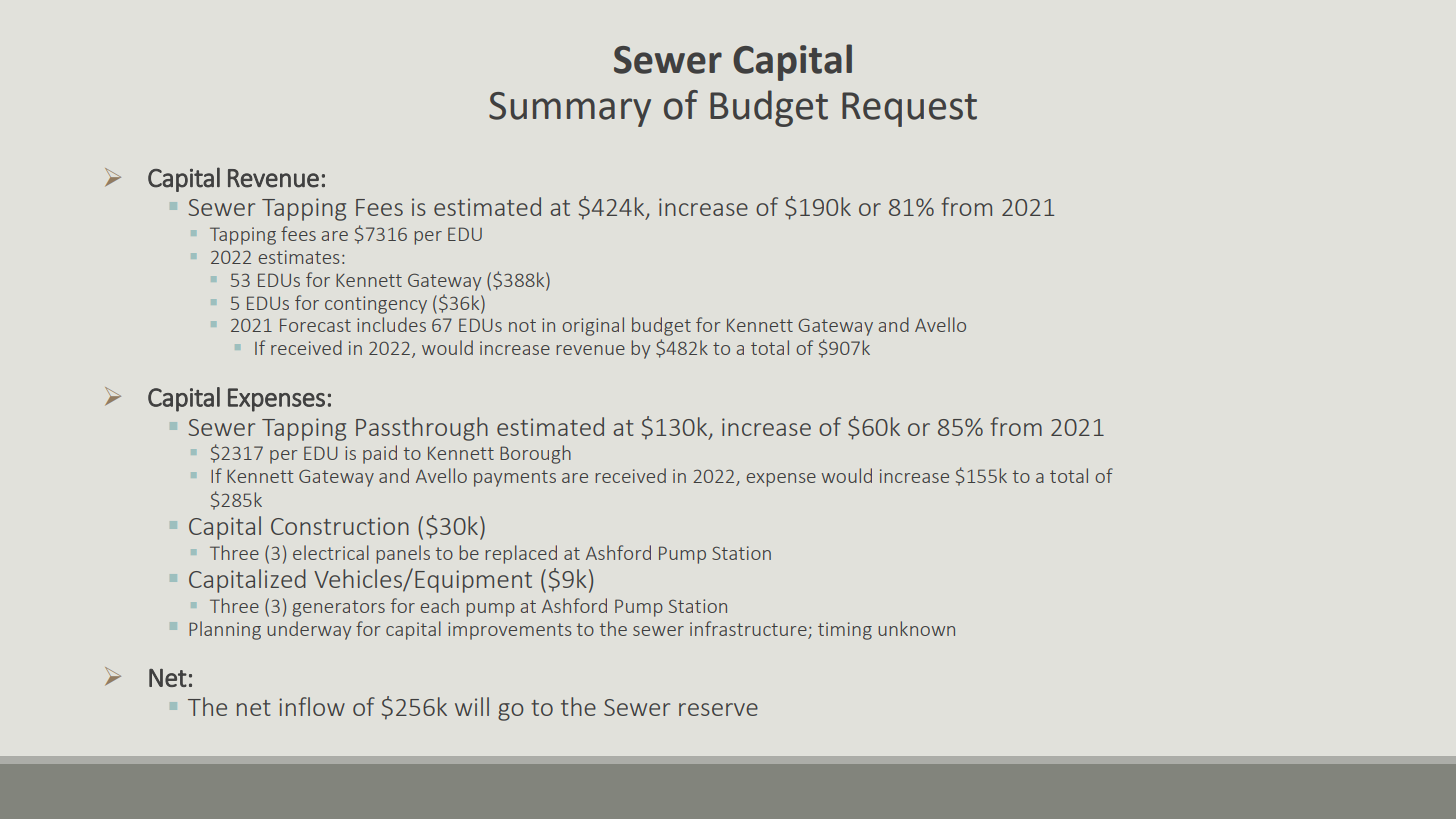 This screenshot has width=1456, height=819. What do you see at coordinates (535, 454) in the screenshot?
I see `Borough` at bounding box center [535, 454].
